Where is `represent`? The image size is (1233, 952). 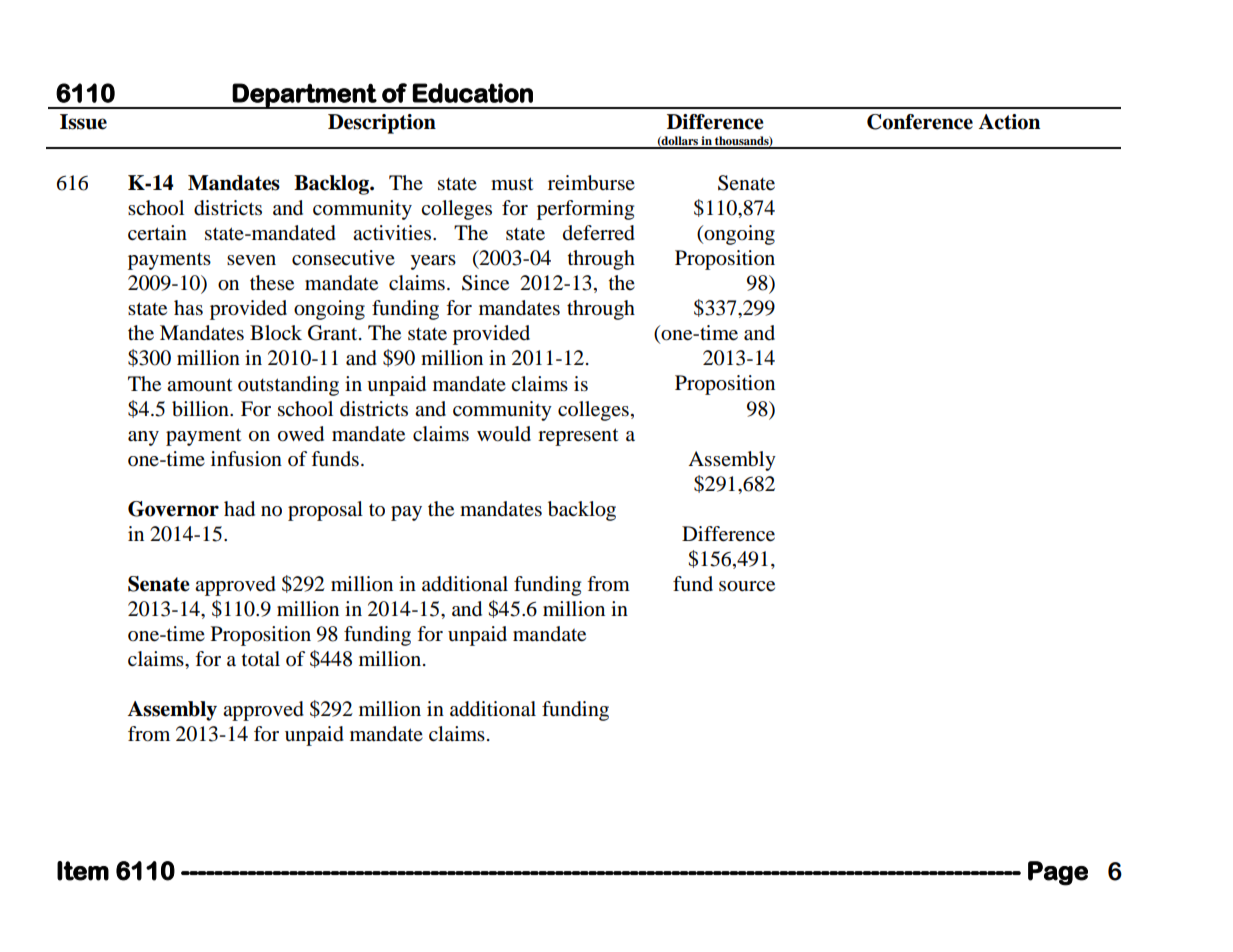 represent is located at coordinates (578, 437).
